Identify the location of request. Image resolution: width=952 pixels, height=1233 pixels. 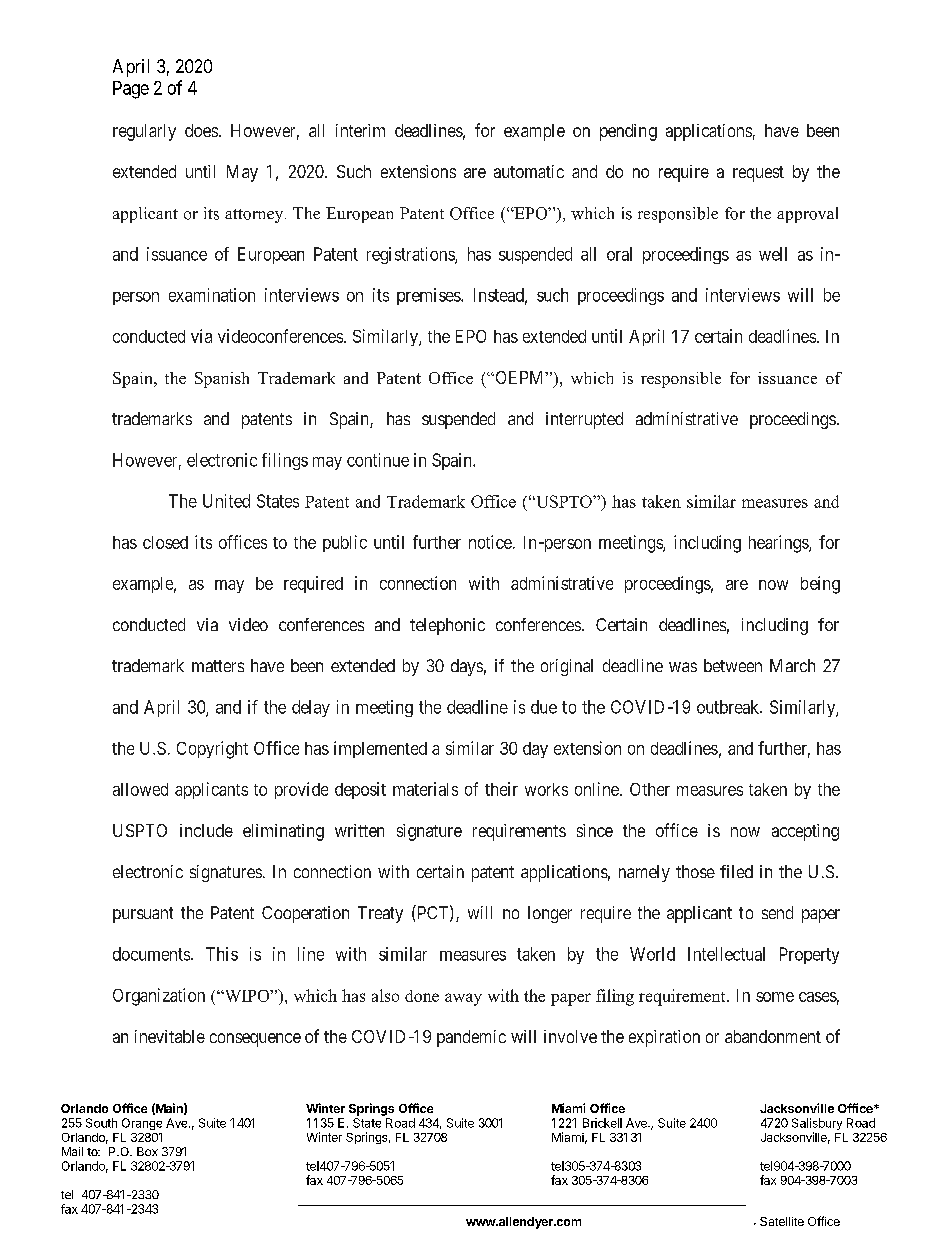
(758, 174).
